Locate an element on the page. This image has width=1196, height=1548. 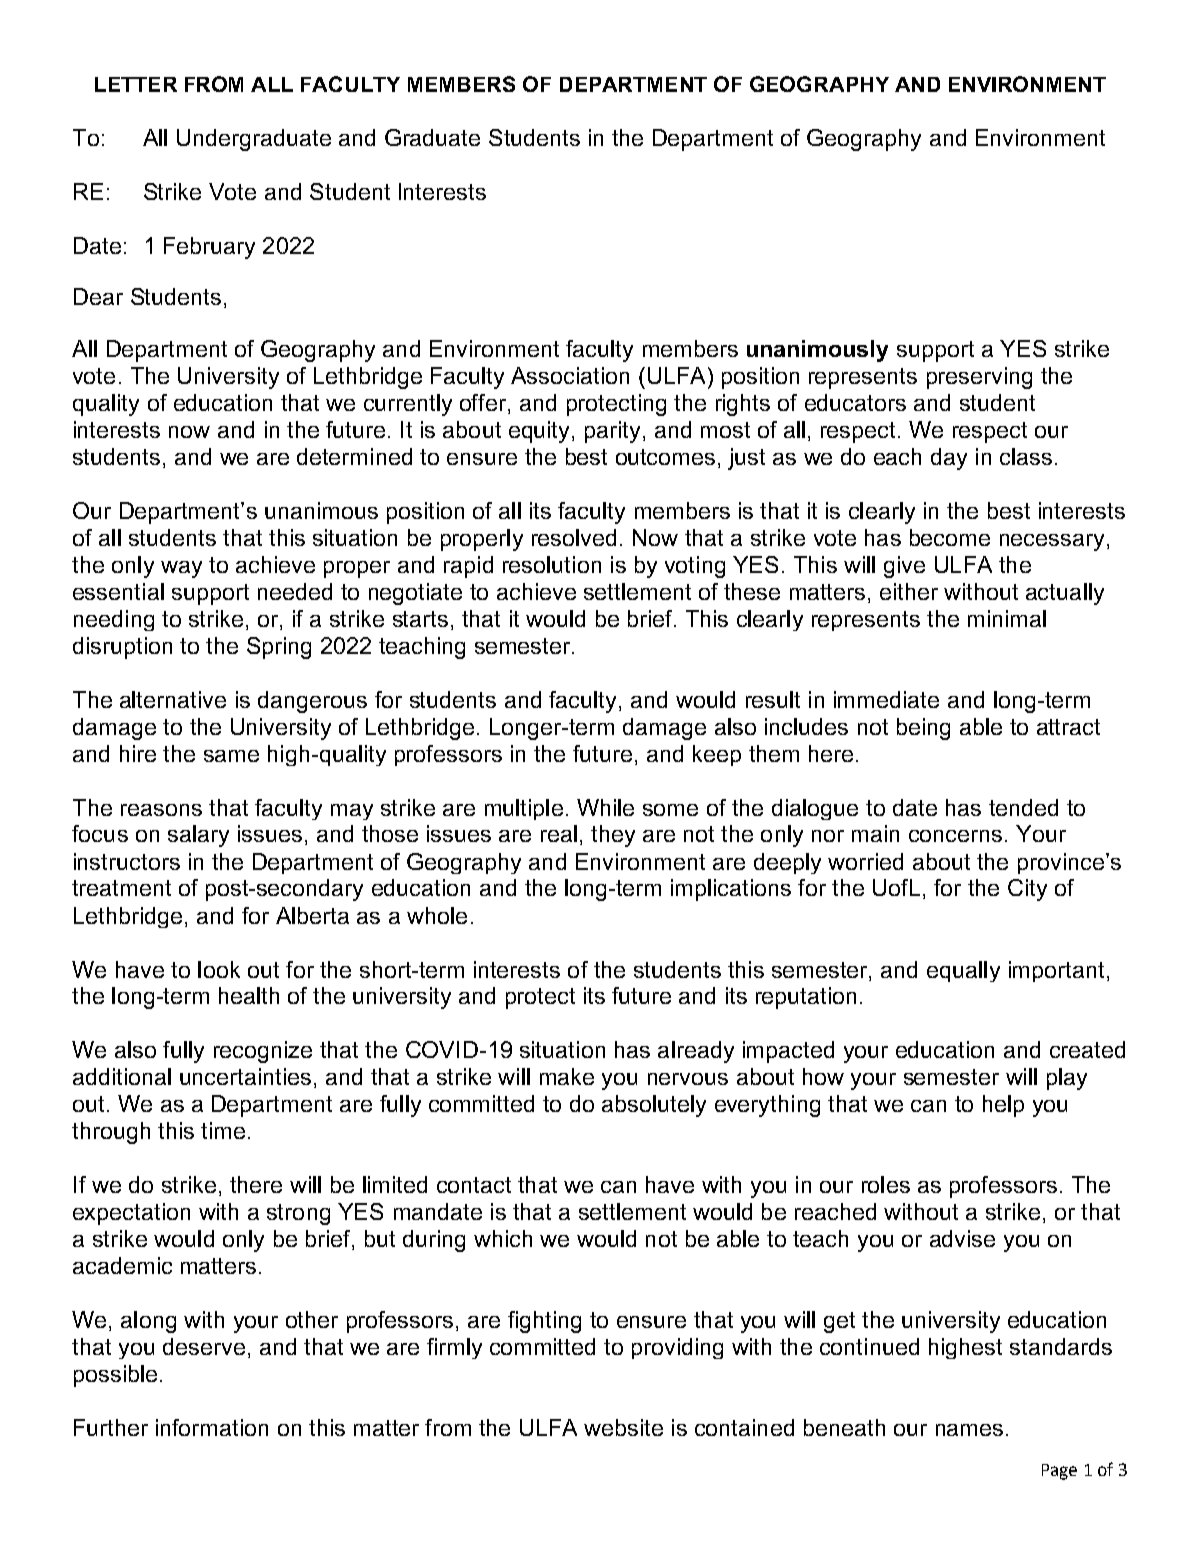
preserving is located at coordinates (979, 378).
